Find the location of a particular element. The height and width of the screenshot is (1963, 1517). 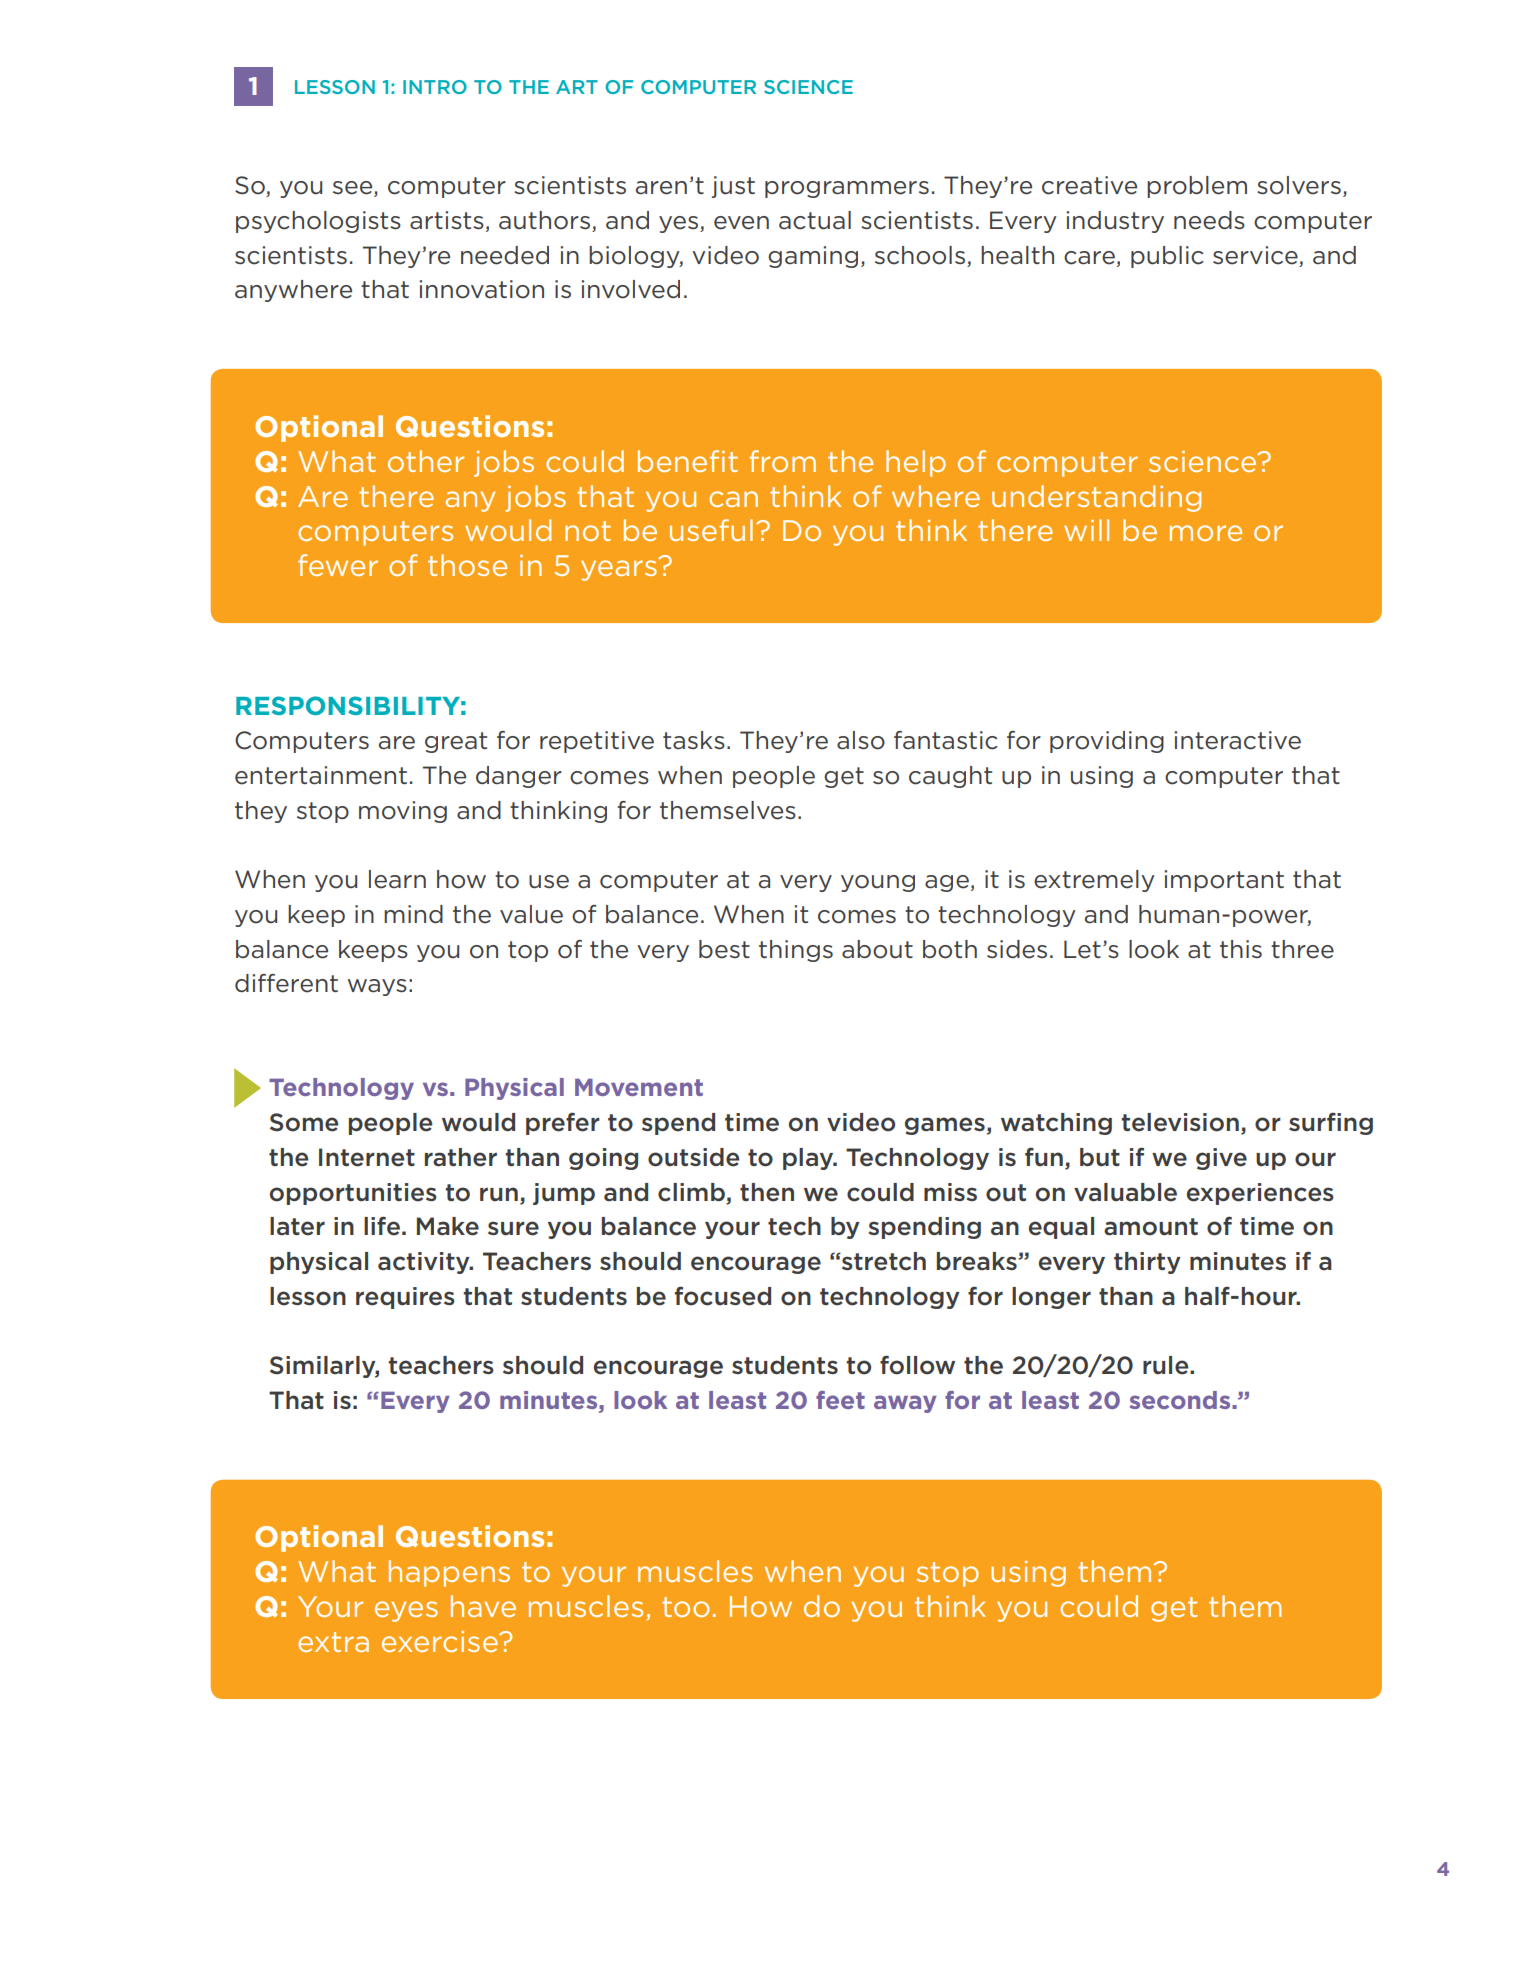

television is located at coordinates (1180, 1122).
